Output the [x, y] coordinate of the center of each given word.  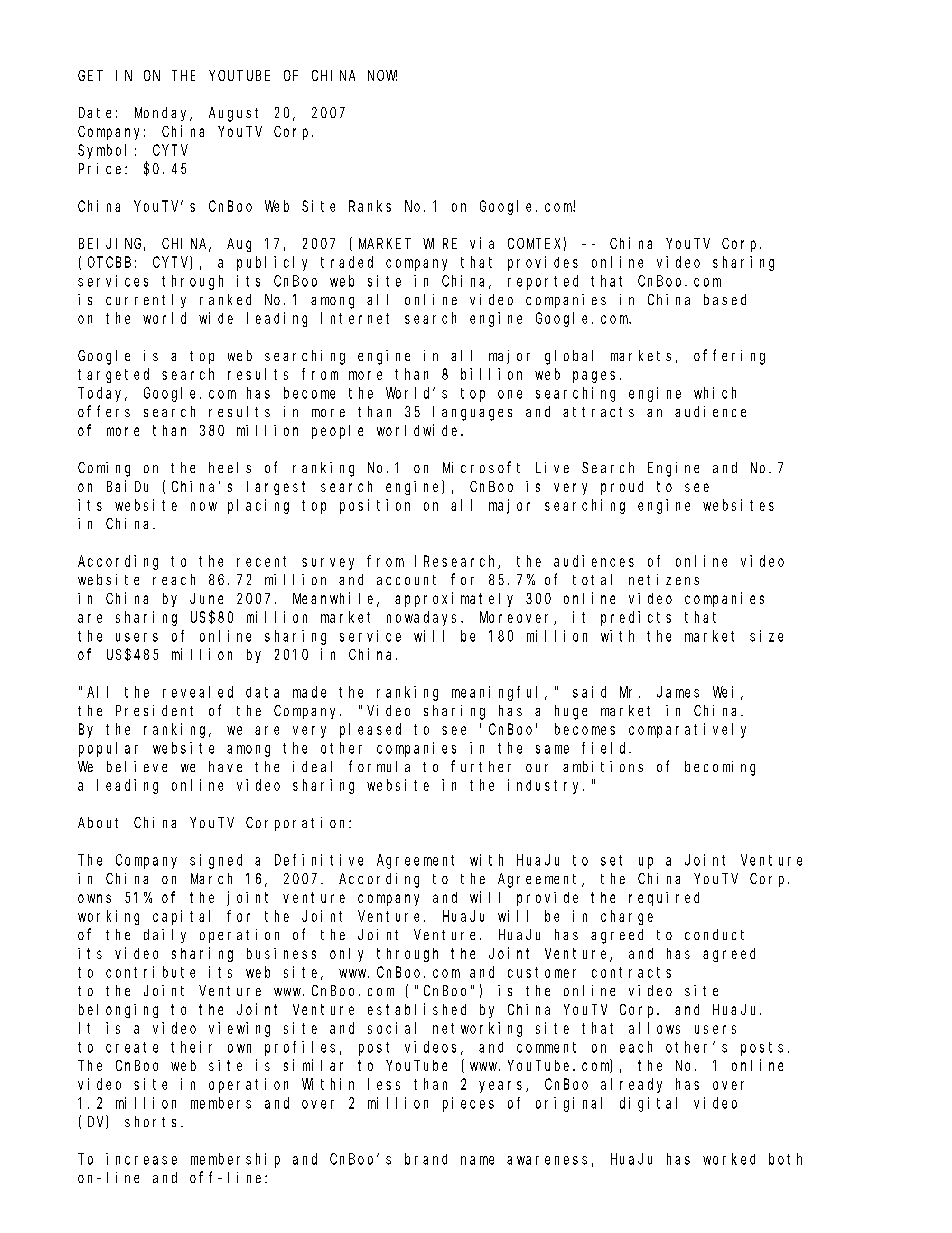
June [206, 598]
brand [426, 1159]
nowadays [424, 618]
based [725, 299]
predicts [636, 618]
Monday [163, 114]
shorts [153, 1121]
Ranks [370, 206]
